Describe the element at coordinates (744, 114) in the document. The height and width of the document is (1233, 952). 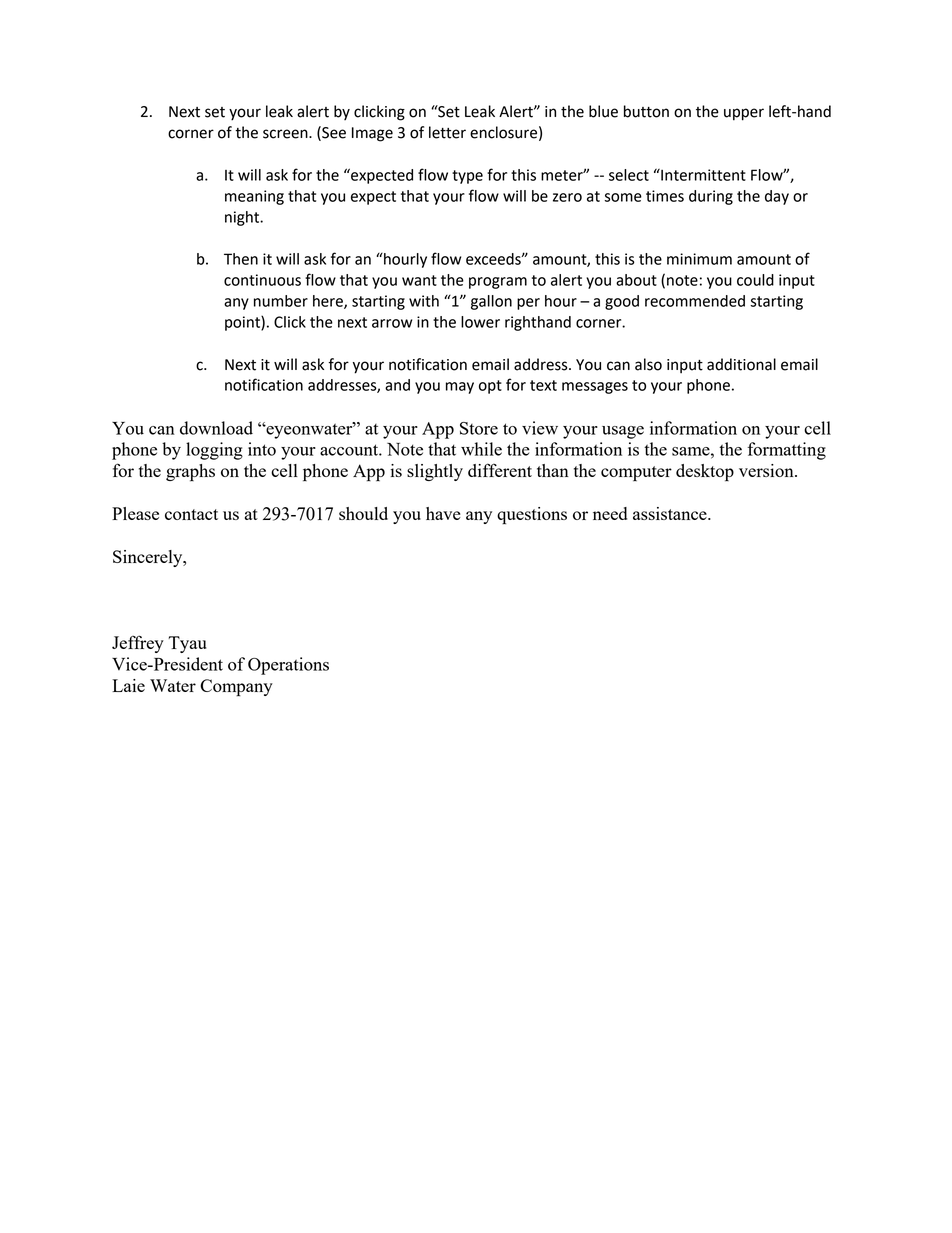
I see `upper` at that location.
